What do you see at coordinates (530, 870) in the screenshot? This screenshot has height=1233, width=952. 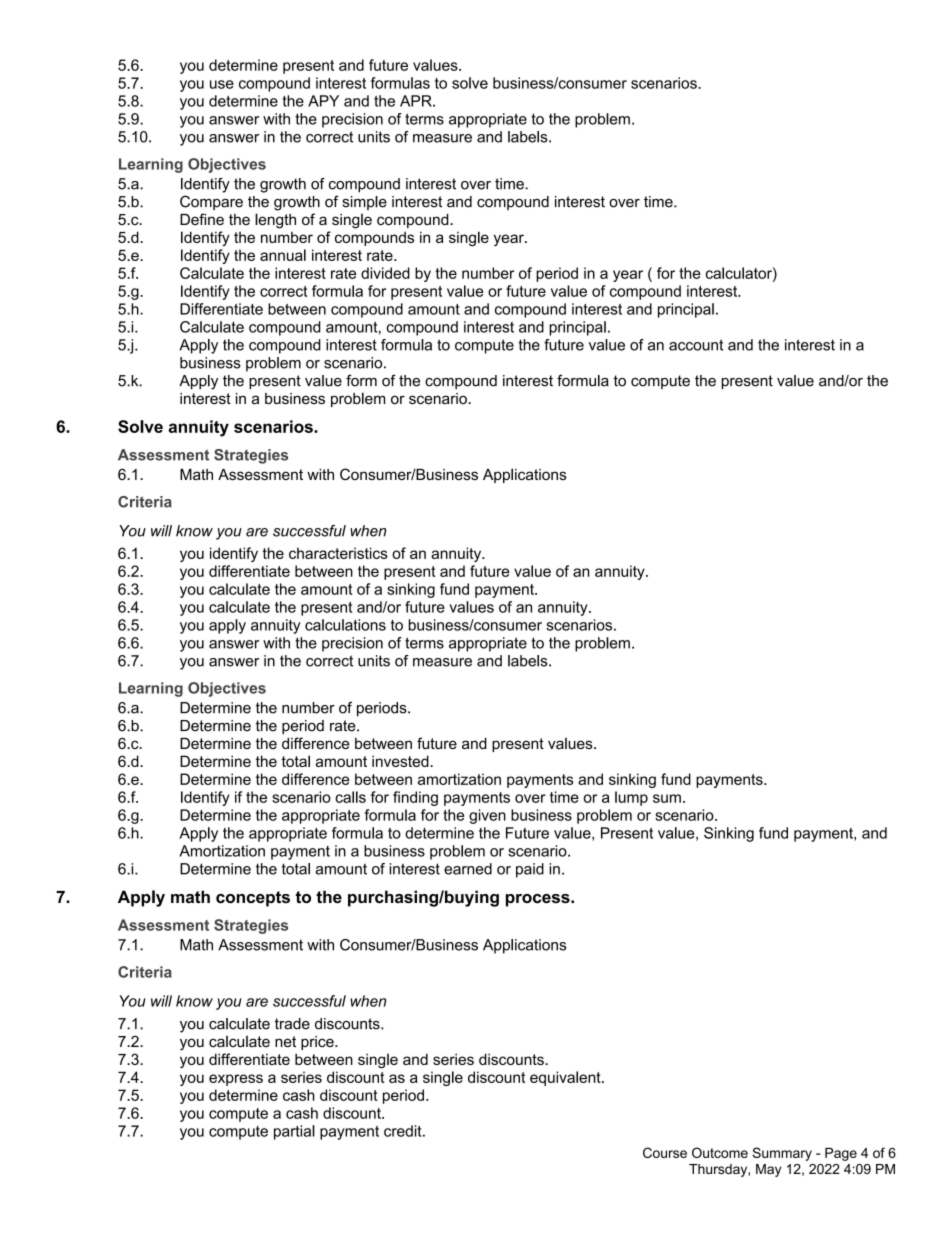 I see `paid` at bounding box center [530, 870].
